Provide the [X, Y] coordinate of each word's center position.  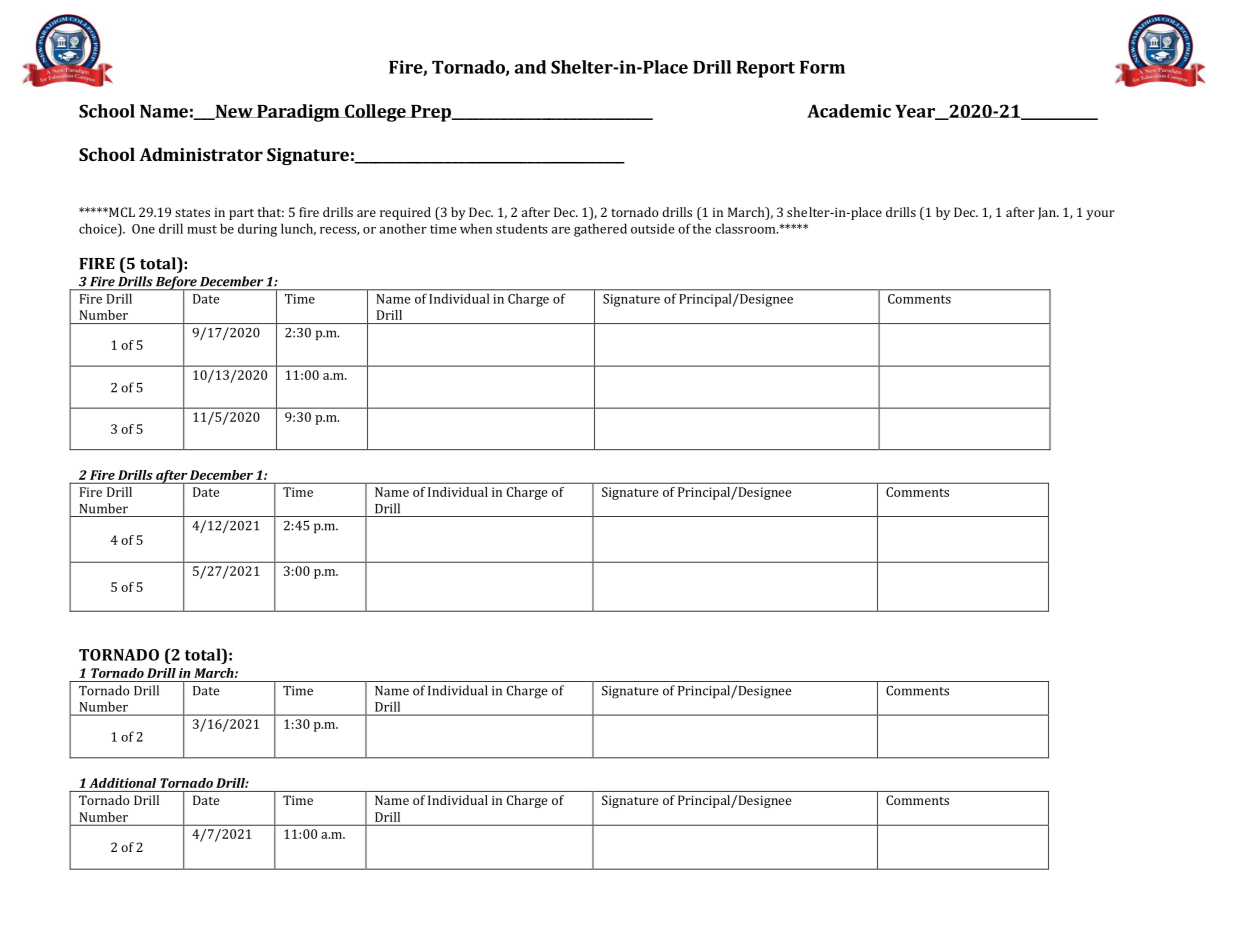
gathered [600, 230]
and [530, 67]
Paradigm [298, 113]
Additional [122, 783]
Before [176, 284]
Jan [1048, 213]
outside [653, 228]
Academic [849, 111]
